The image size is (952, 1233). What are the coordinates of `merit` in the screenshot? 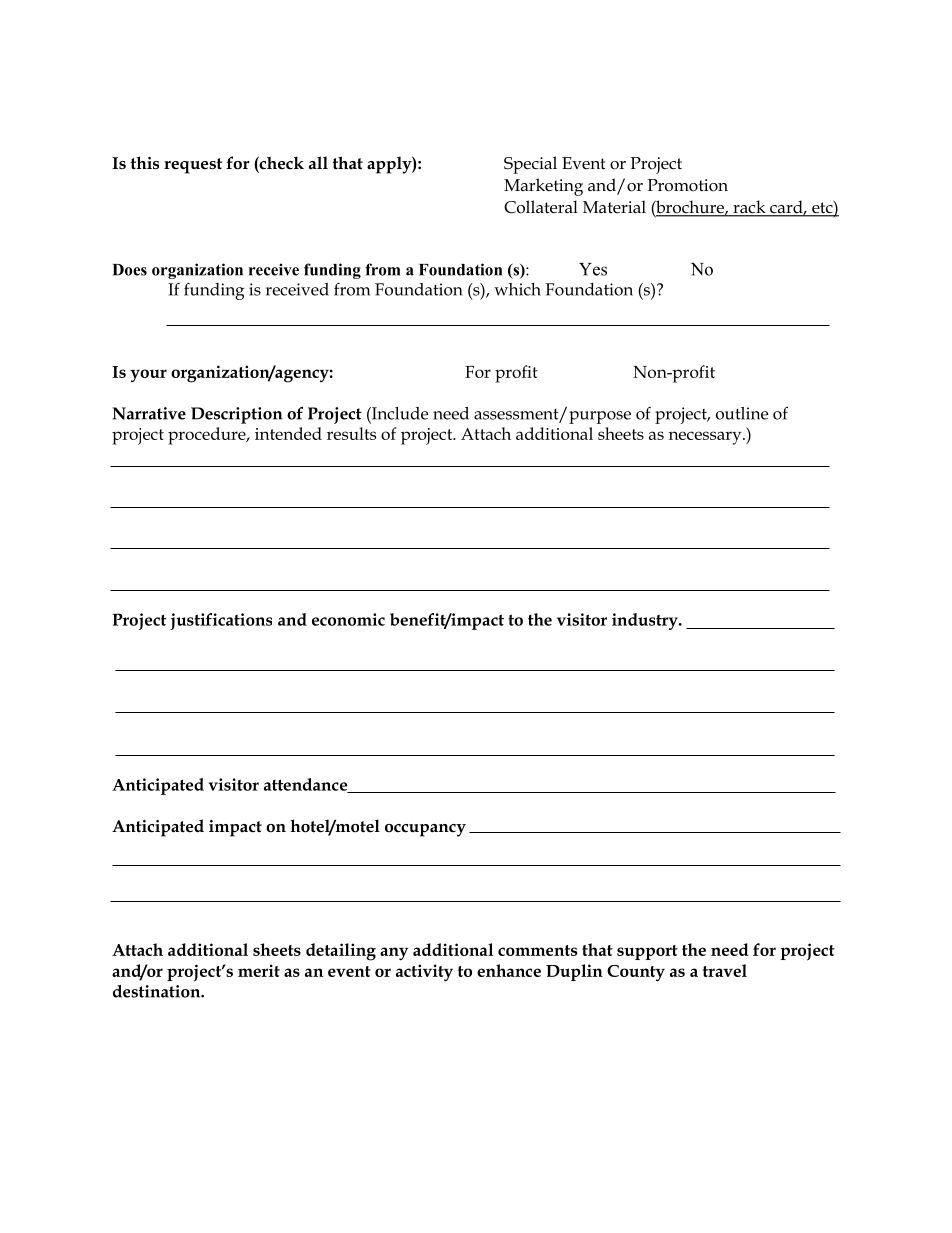 It's located at (259, 970).
